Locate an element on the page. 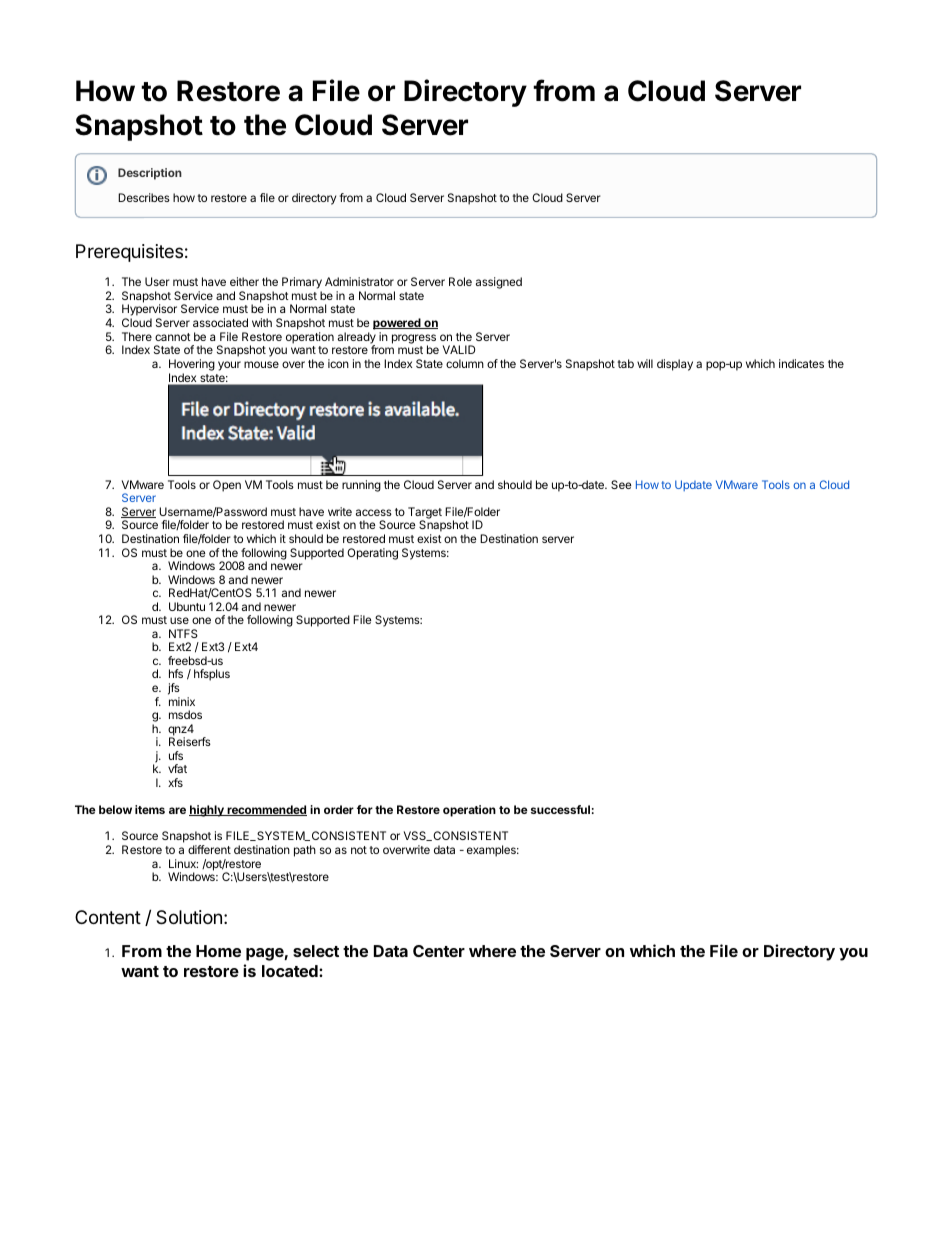 The width and height of the page is (952, 1233). successful is located at coordinates (560, 809).
